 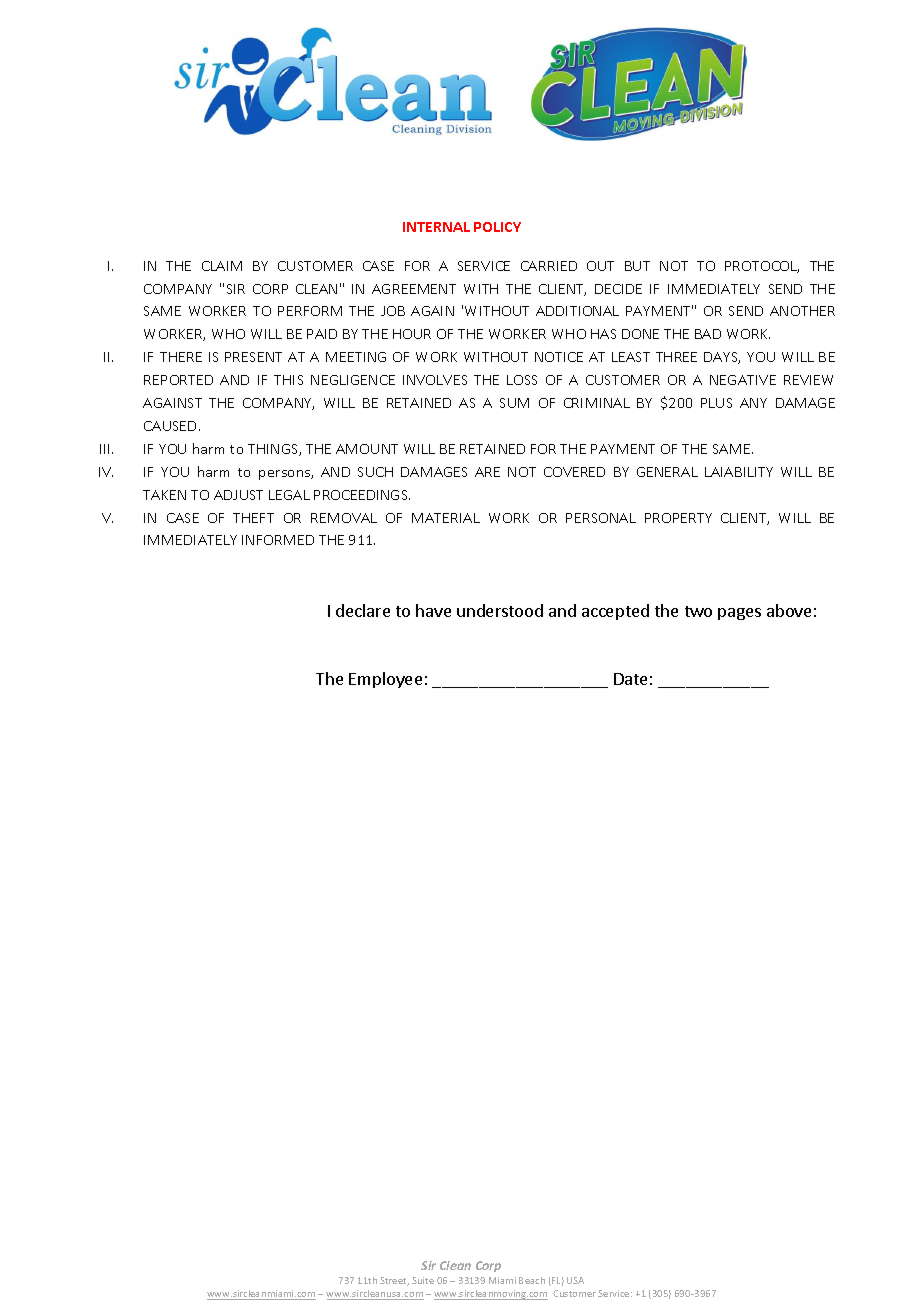 I want to click on Suite, so click(x=423, y=1280).
